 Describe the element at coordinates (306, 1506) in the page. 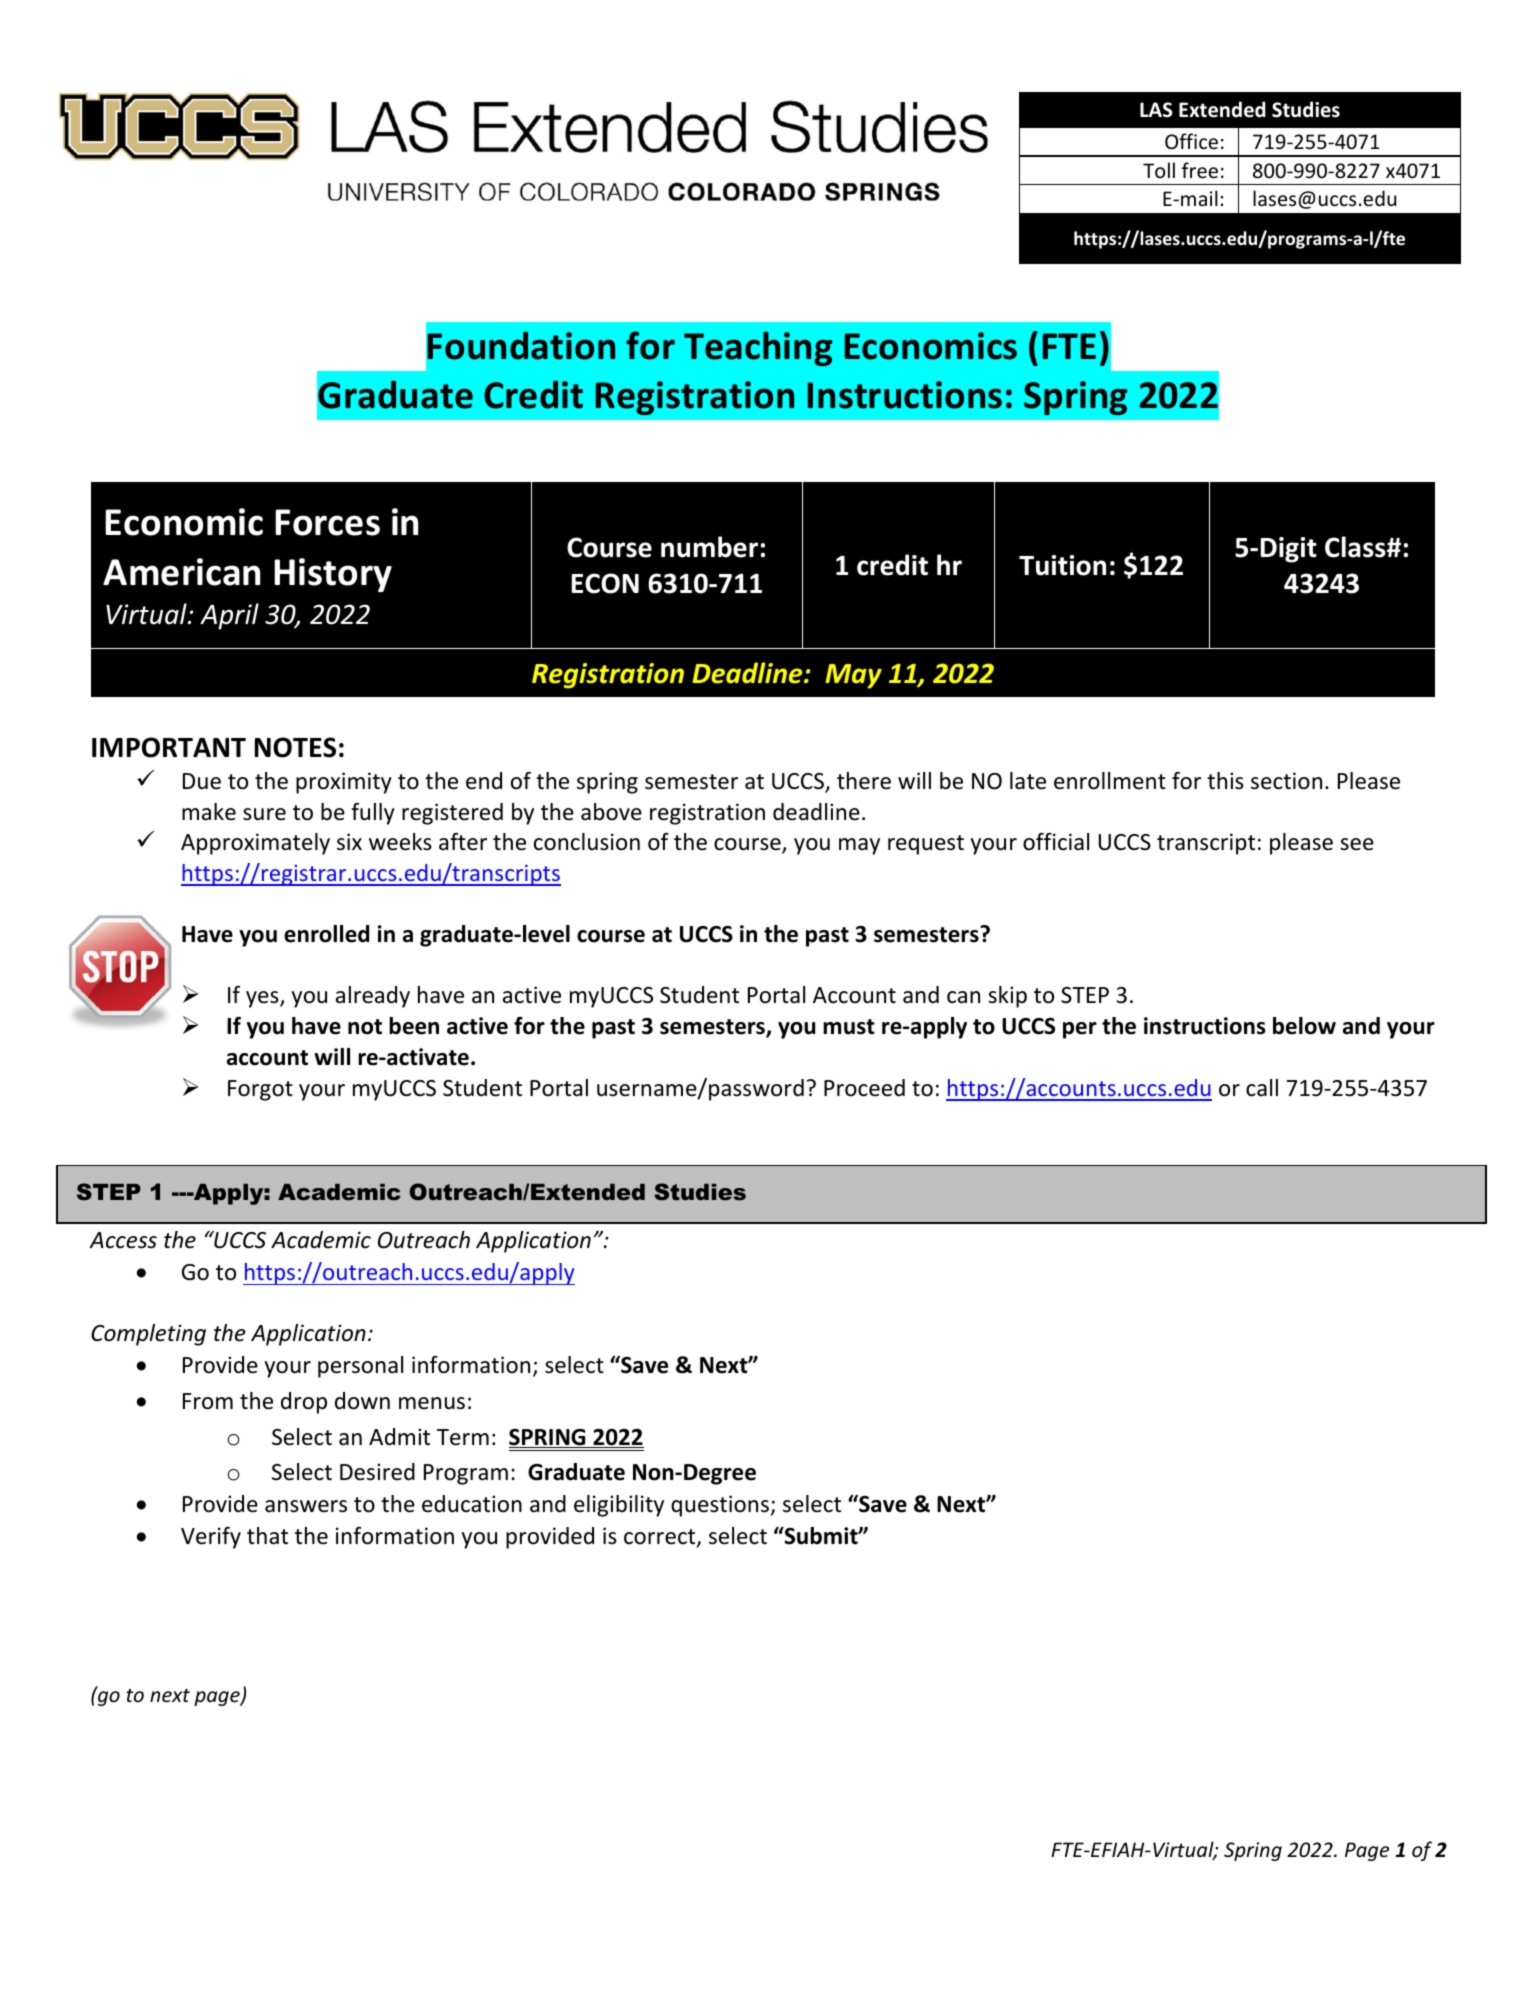

I see `answers` at that location.
